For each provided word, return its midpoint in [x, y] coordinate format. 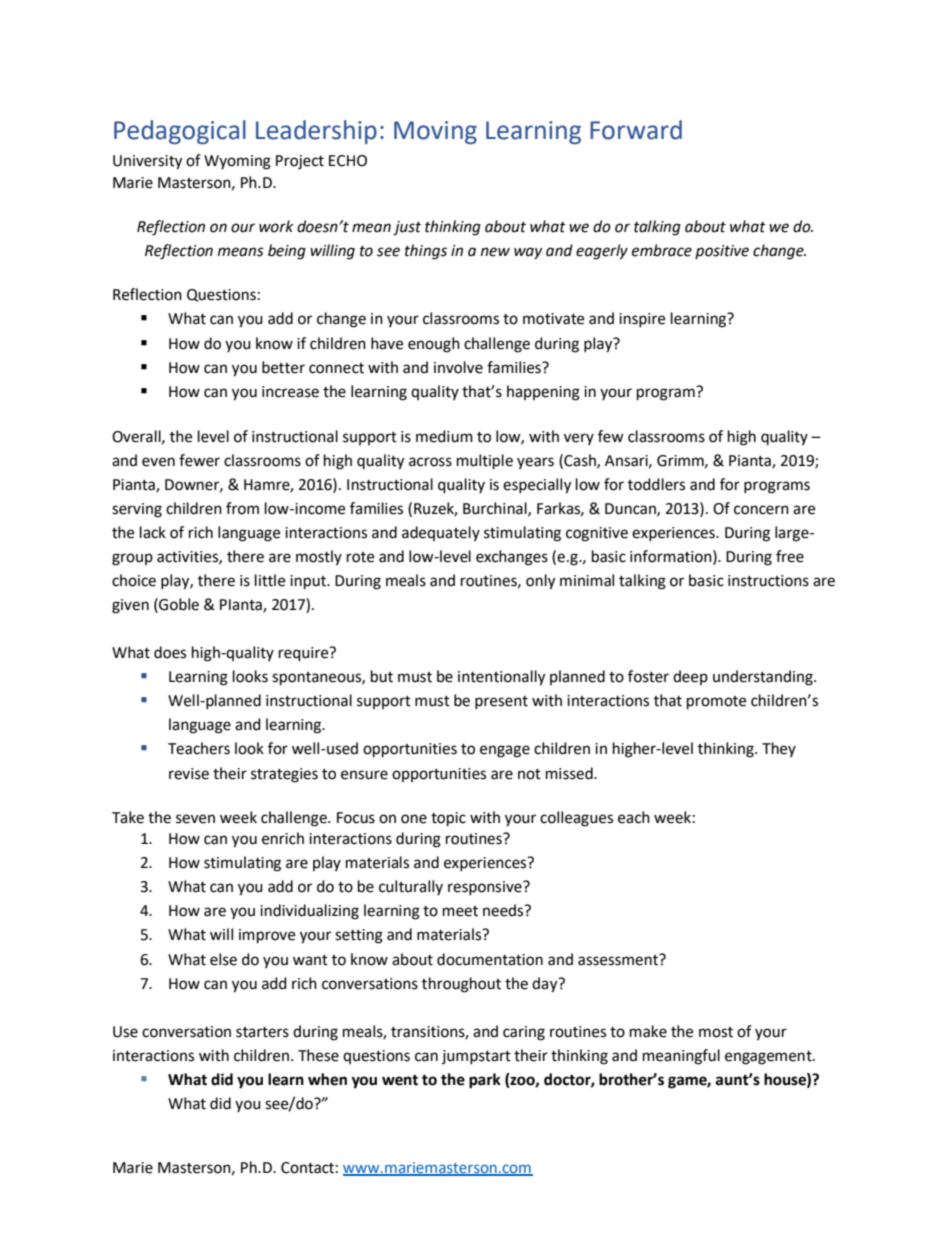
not [529, 774]
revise [189, 774]
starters [262, 1032]
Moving [435, 132]
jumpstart [476, 1057]
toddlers [656, 484]
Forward [636, 130]
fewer [199, 460]
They [779, 749]
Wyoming [237, 162]
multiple [485, 462]
